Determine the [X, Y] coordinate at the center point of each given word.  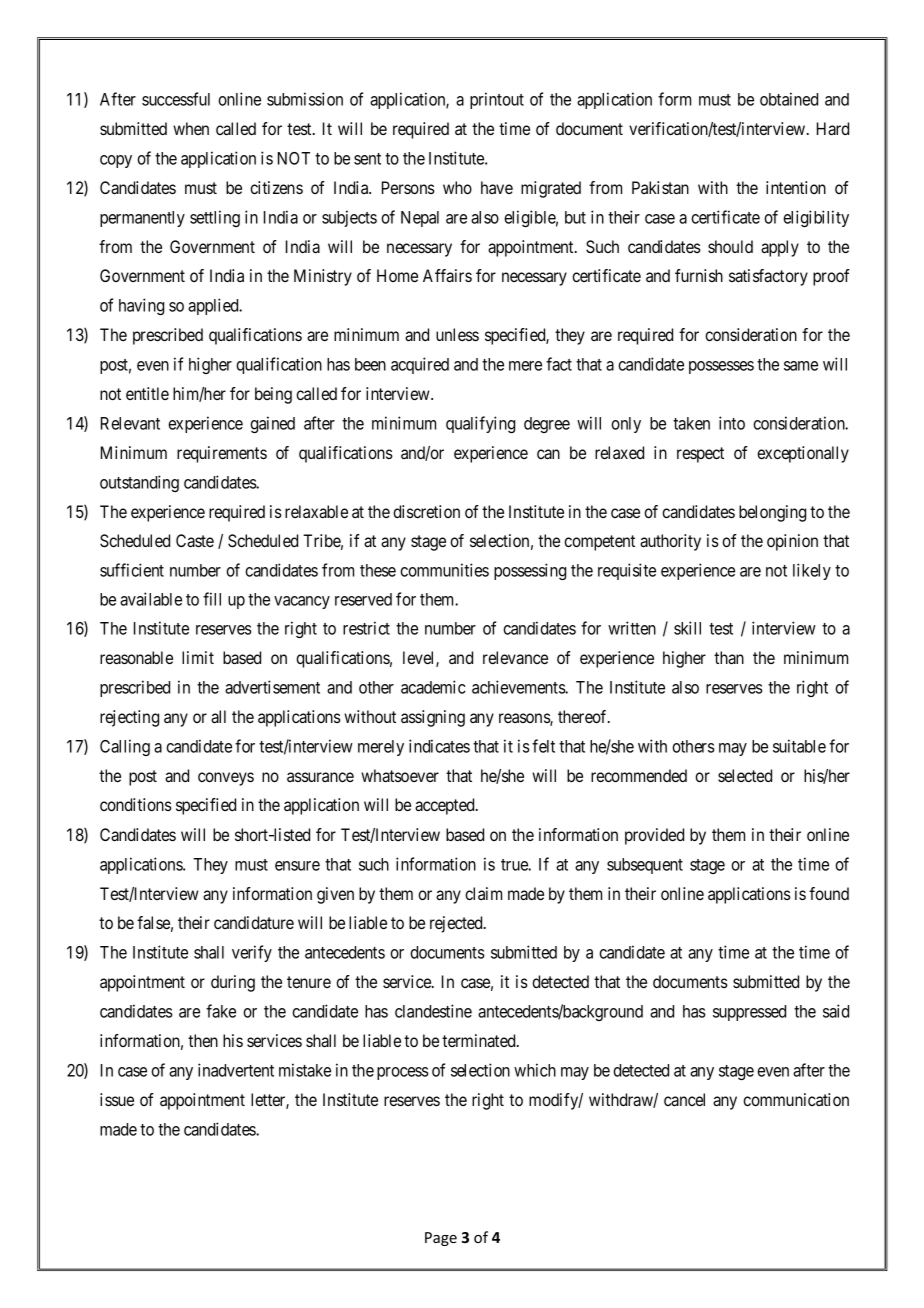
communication [796, 1099]
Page [441, 1239]
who [457, 187]
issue [117, 1099]
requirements [222, 454]
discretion [426, 511]
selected [745, 775]
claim [483, 893]
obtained [789, 99]
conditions [136, 804]
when [191, 128]
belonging [772, 513]
